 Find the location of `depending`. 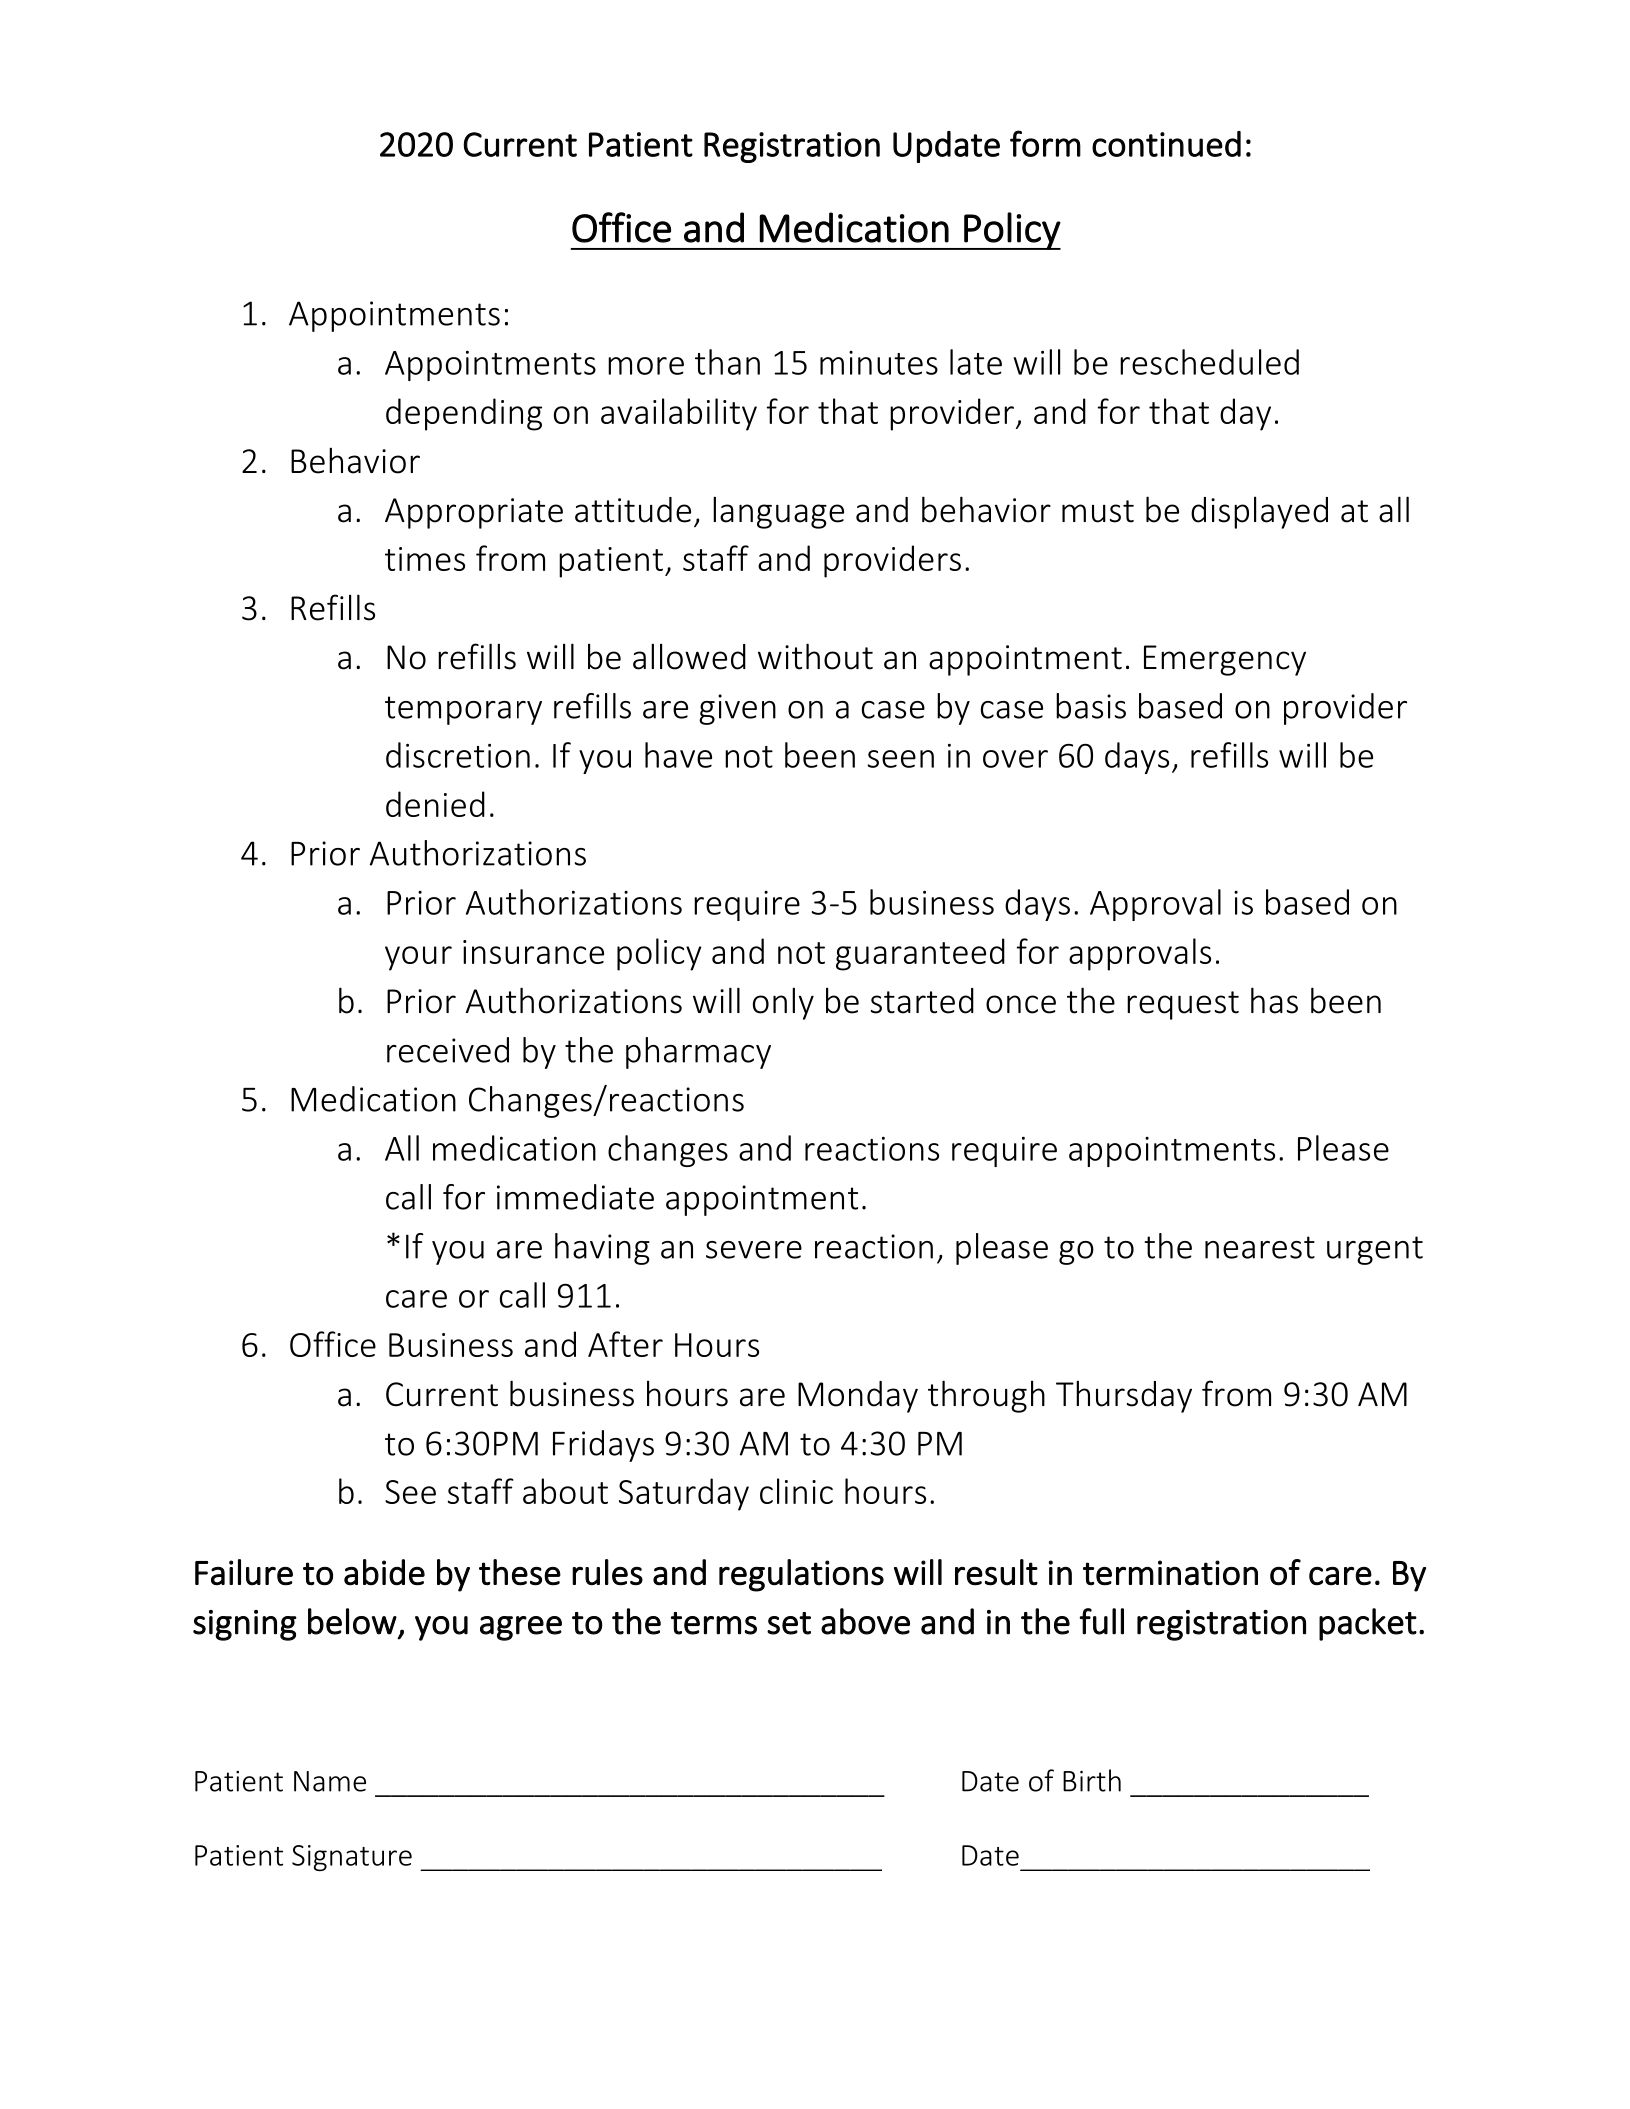

depending is located at coordinates (464, 414).
